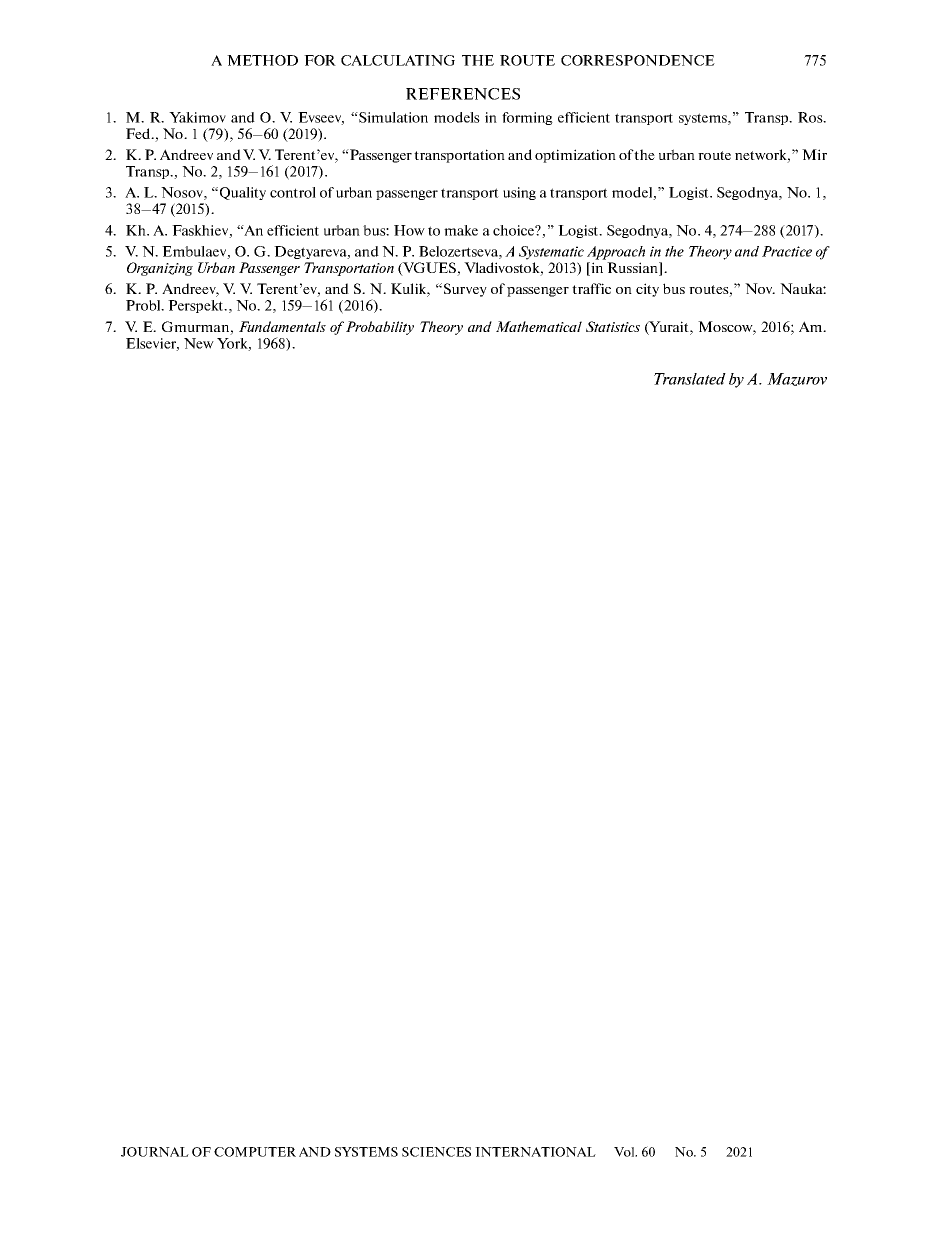  What do you see at coordinates (811, 117) in the screenshot?
I see `Ros` at bounding box center [811, 117].
